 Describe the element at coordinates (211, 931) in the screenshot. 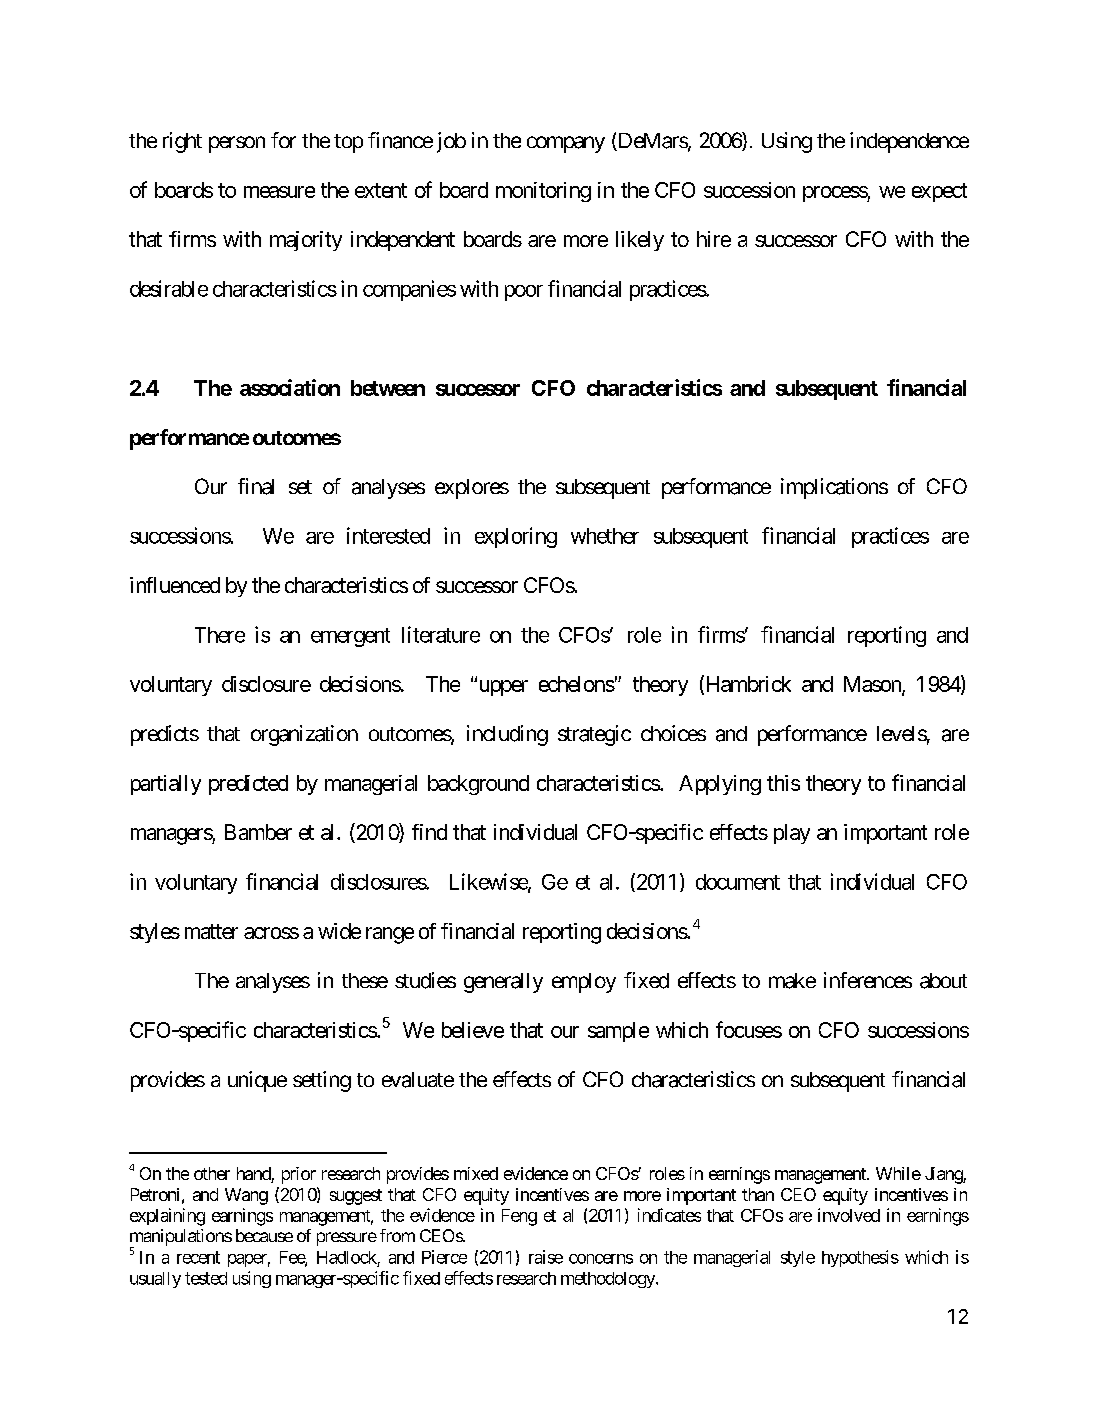

I see `matter` at that location.
